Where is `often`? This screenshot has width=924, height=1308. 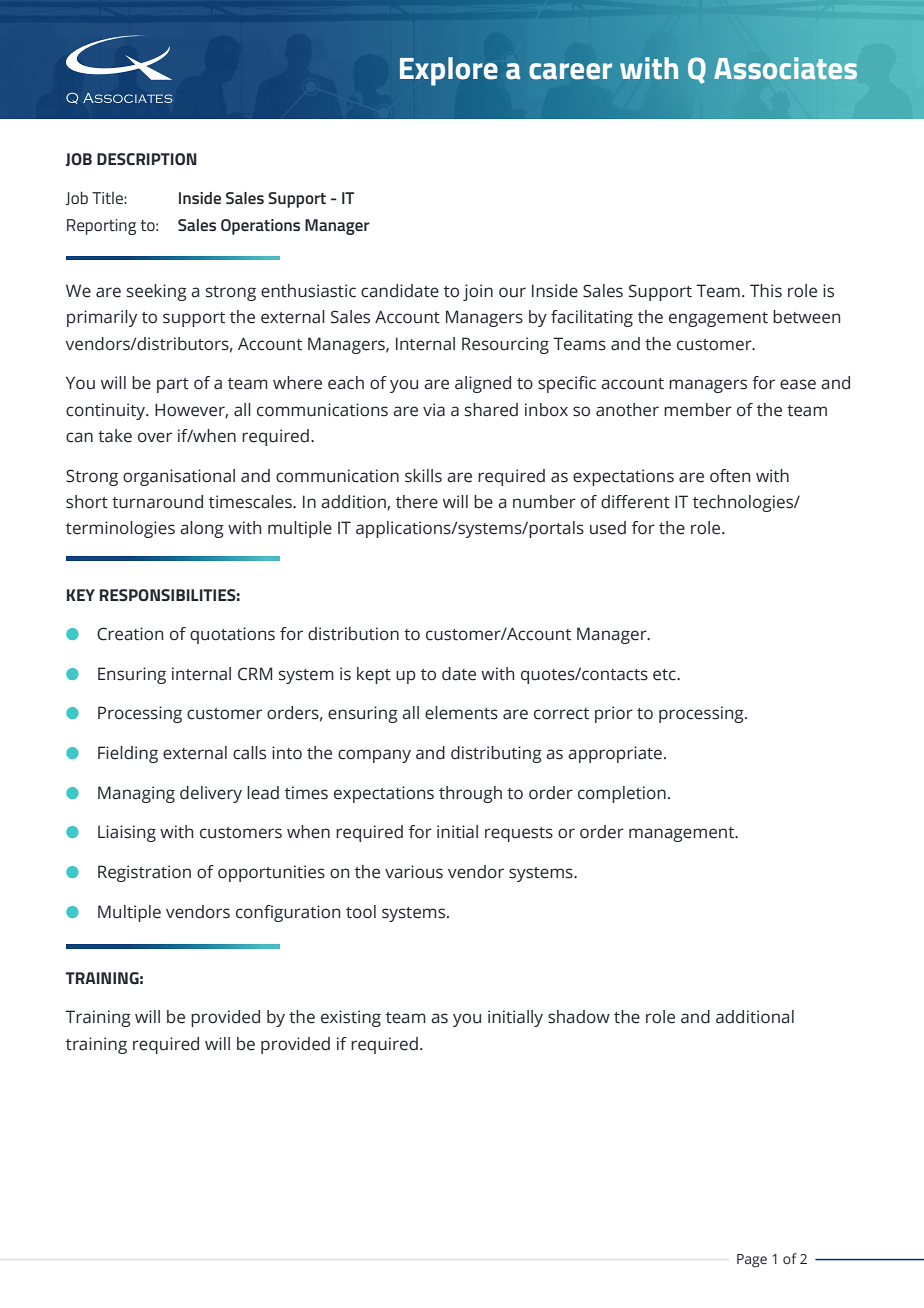 often is located at coordinates (730, 476).
